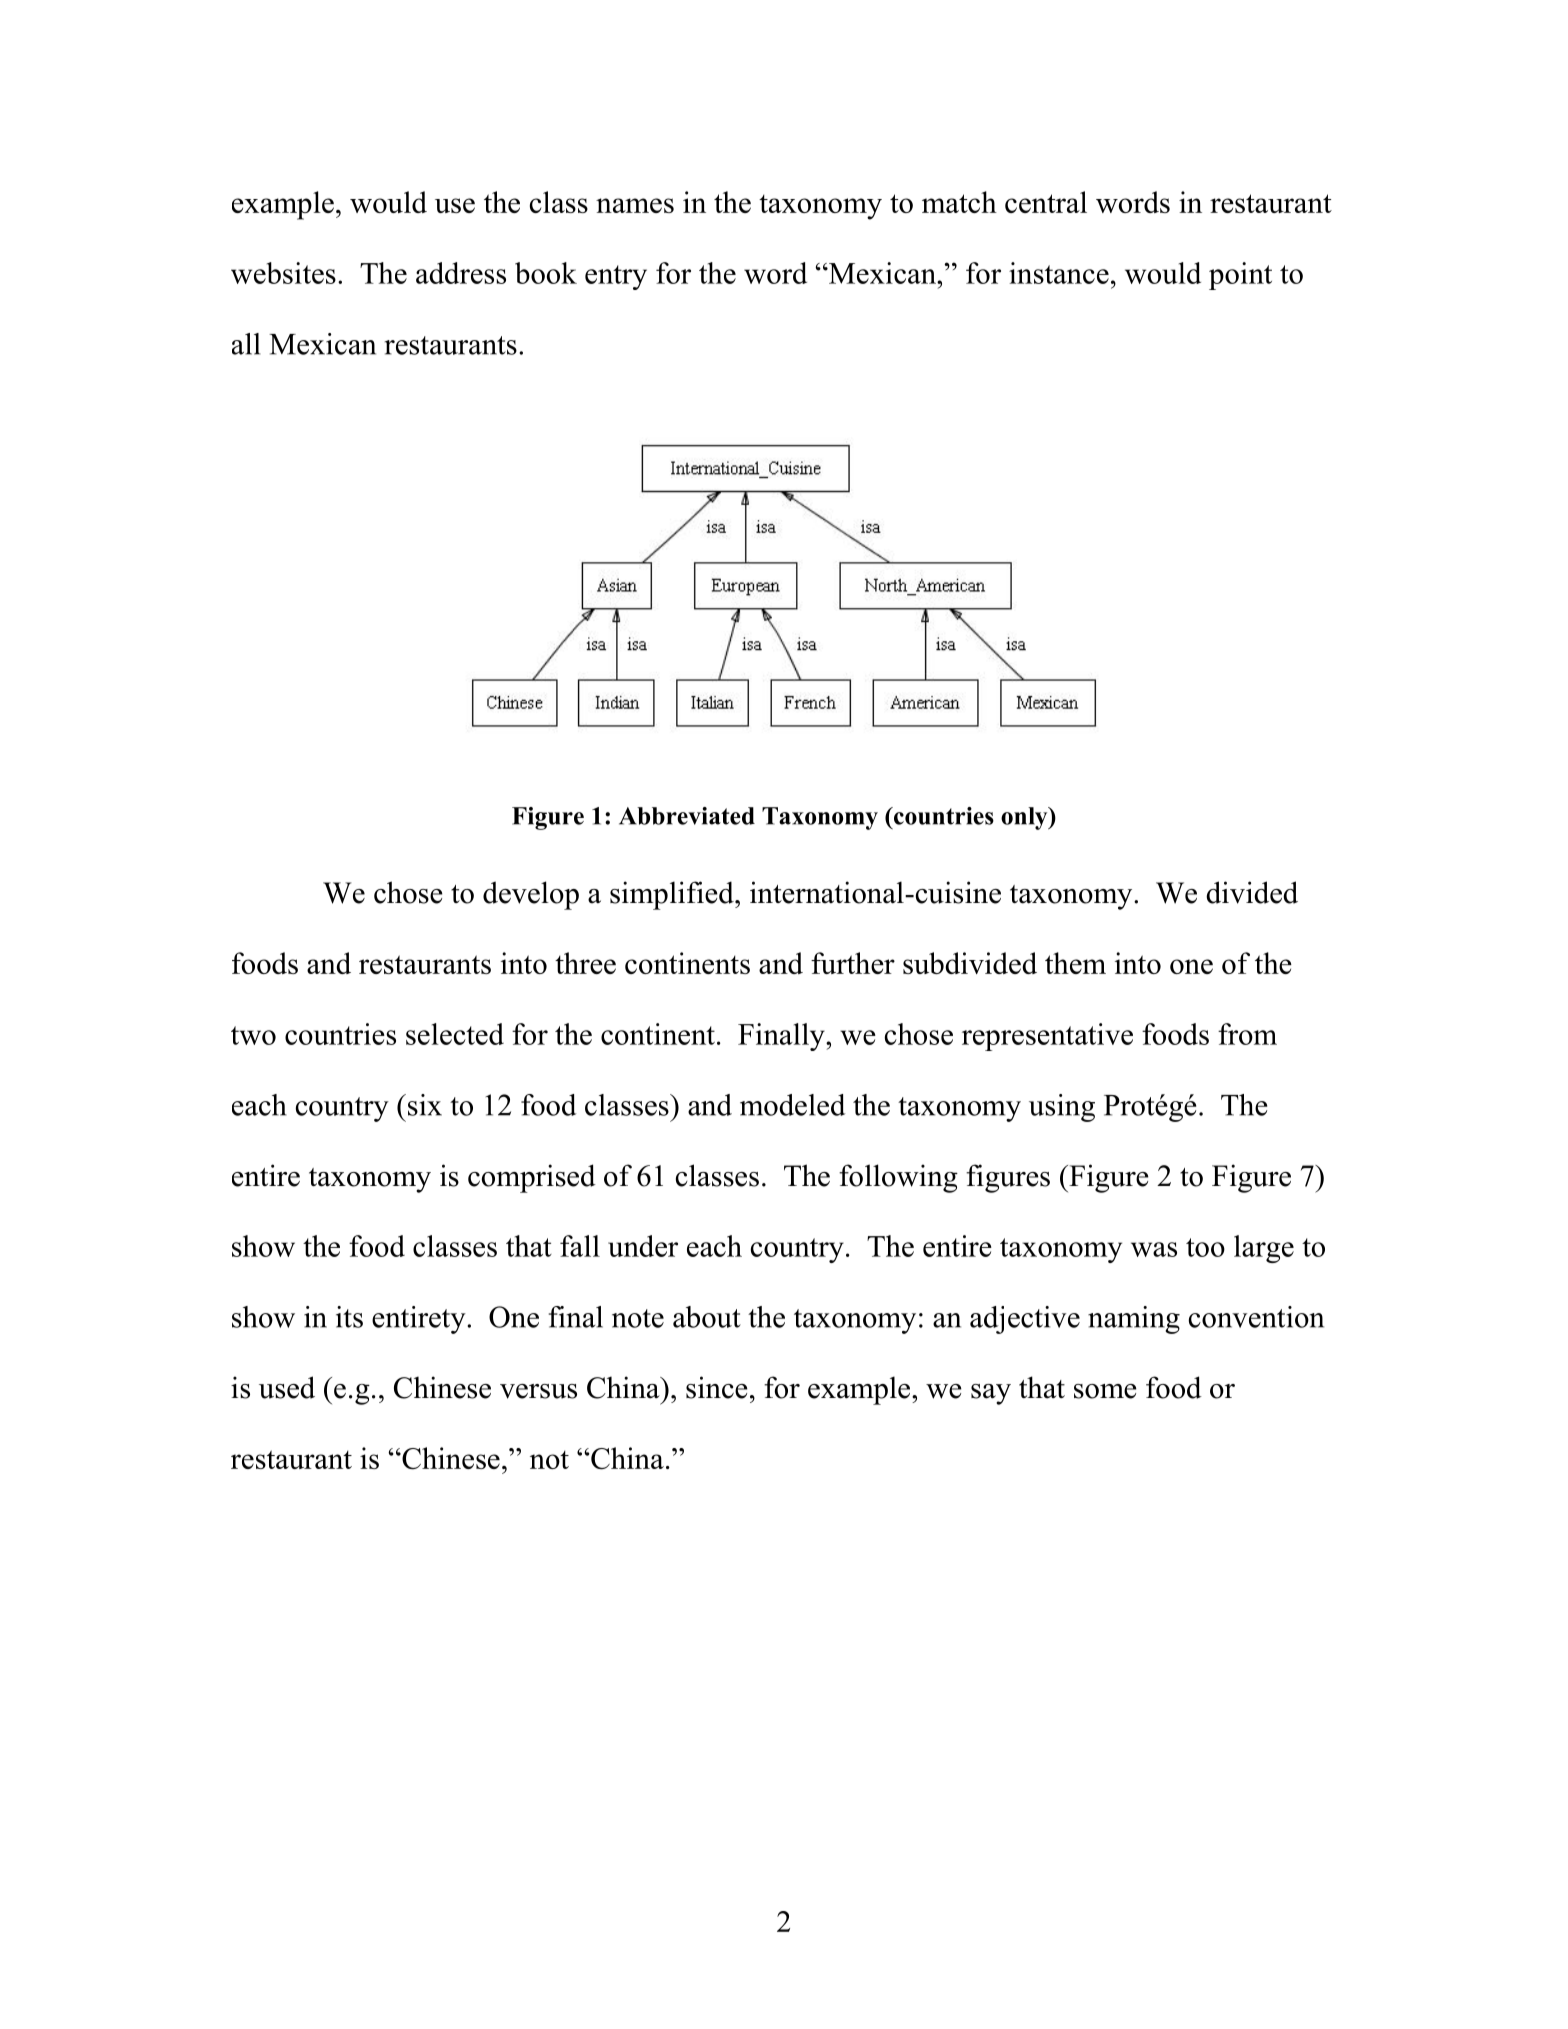 The width and height of the image is (1568, 2029). Describe the element at coordinates (1025, 818) in the image. I see `only` at that location.
